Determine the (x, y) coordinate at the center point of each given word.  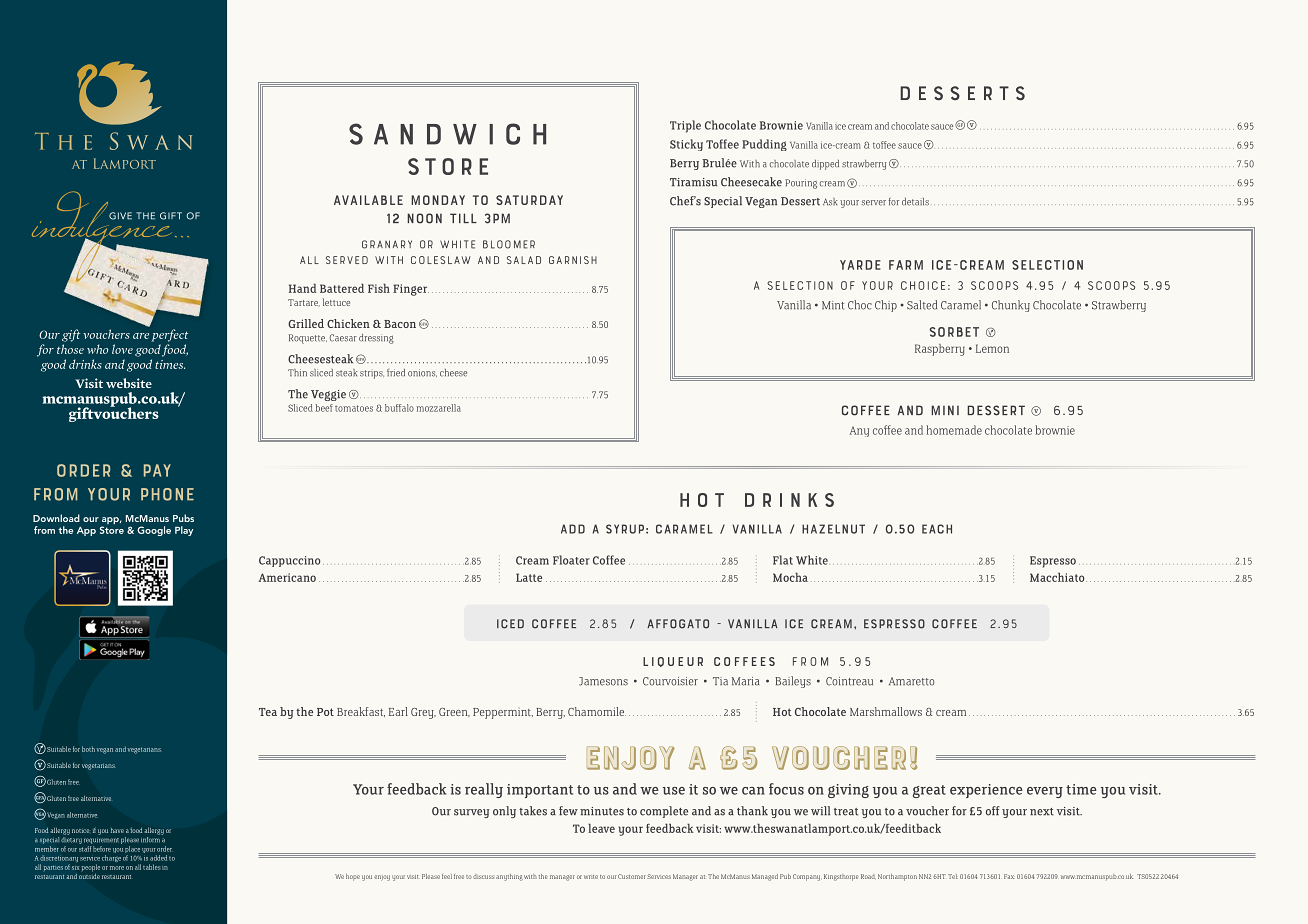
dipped (825, 165)
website (129, 383)
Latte (529, 577)
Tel (952, 876)
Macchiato (1058, 577)
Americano (287, 577)
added (158, 858)
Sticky (686, 145)
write (591, 877)
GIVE (120, 216)
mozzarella (438, 408)
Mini (945, 410)
